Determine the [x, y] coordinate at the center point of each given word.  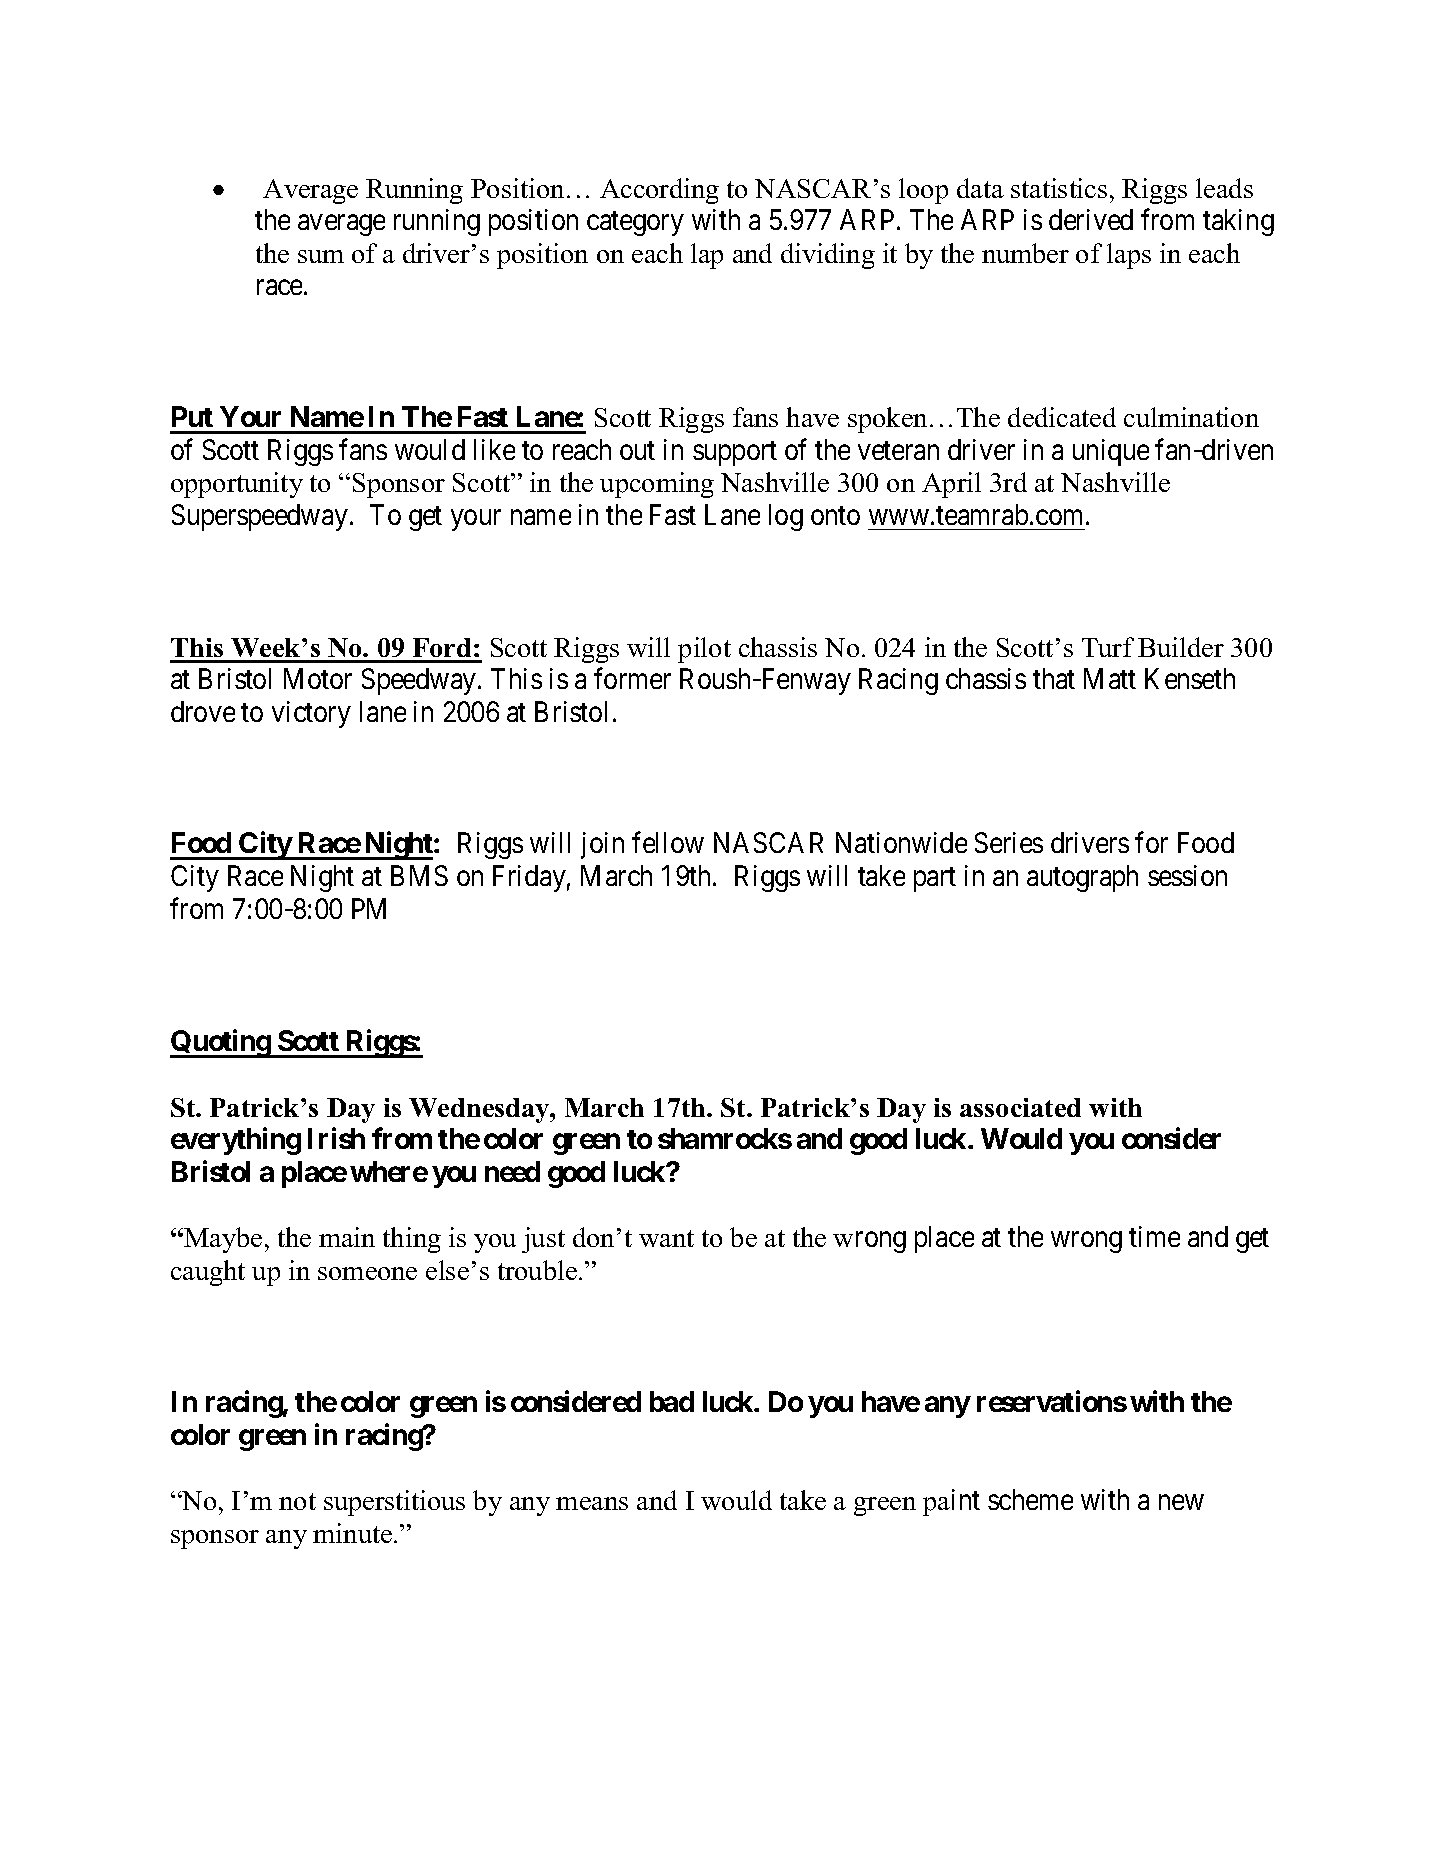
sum [321, 256]
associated [1020, 1107]
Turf [1108, 647]
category [635, 224]
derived [1091, 219]
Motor [318, 679]
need [512, 1171]
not [297, 1501]
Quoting [221, 1044]
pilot [704, 650]
